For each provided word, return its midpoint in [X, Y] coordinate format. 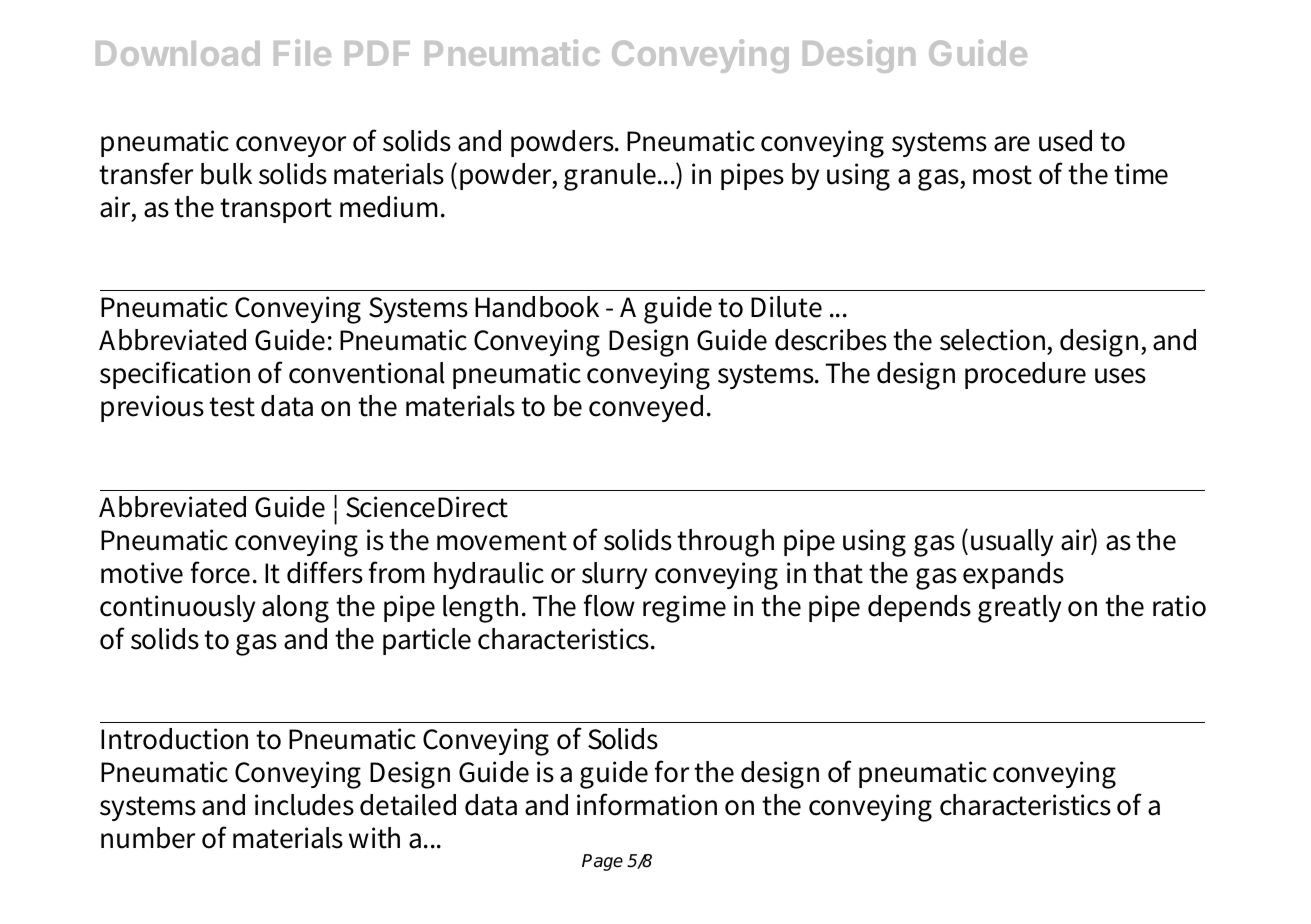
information [647, 804]
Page [602, 862]
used [1065, 141]
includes [304, 805]
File [302, 52]
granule [611, 177]
